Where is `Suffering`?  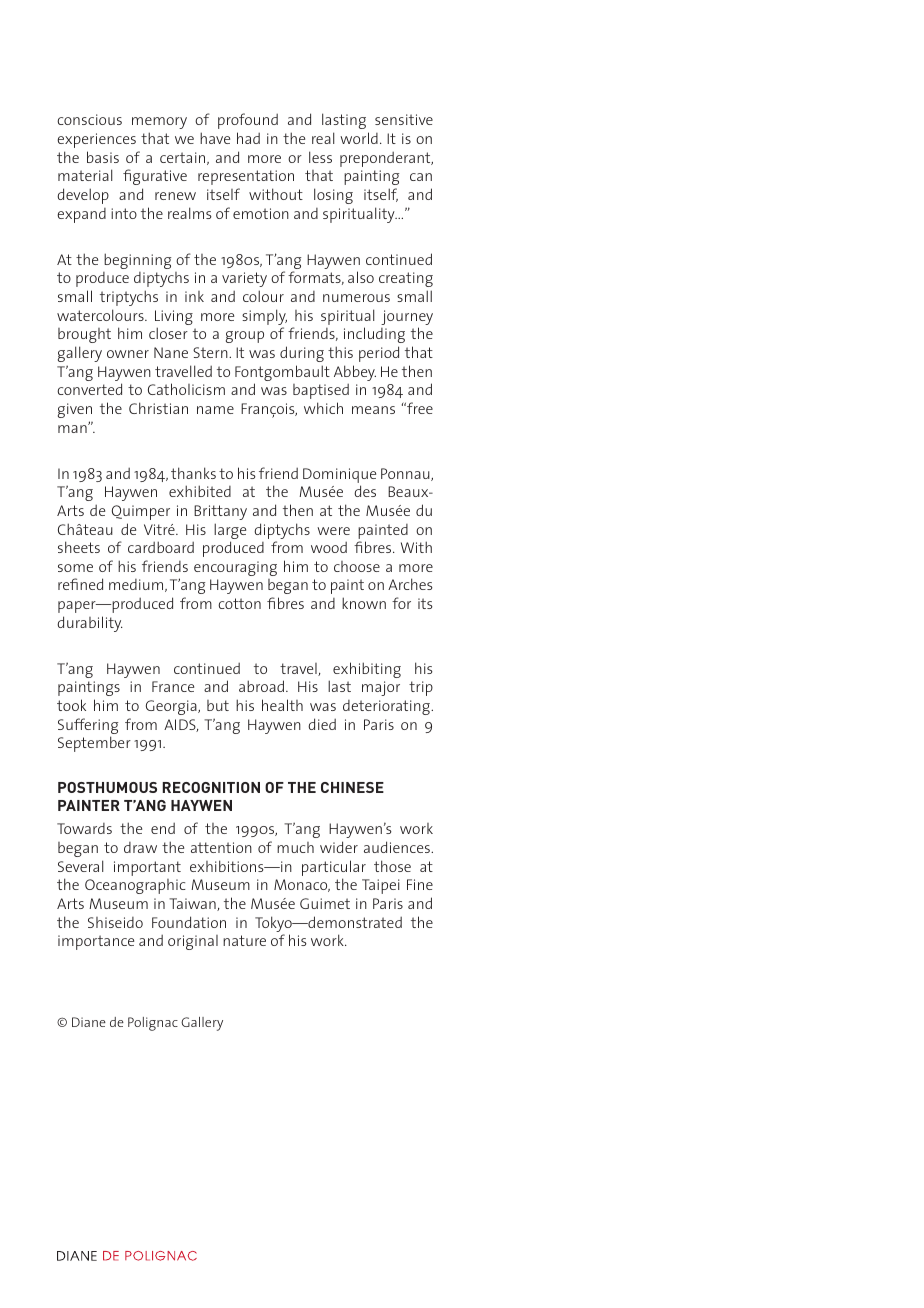
Suffering is located at coordinates (88, 727).
